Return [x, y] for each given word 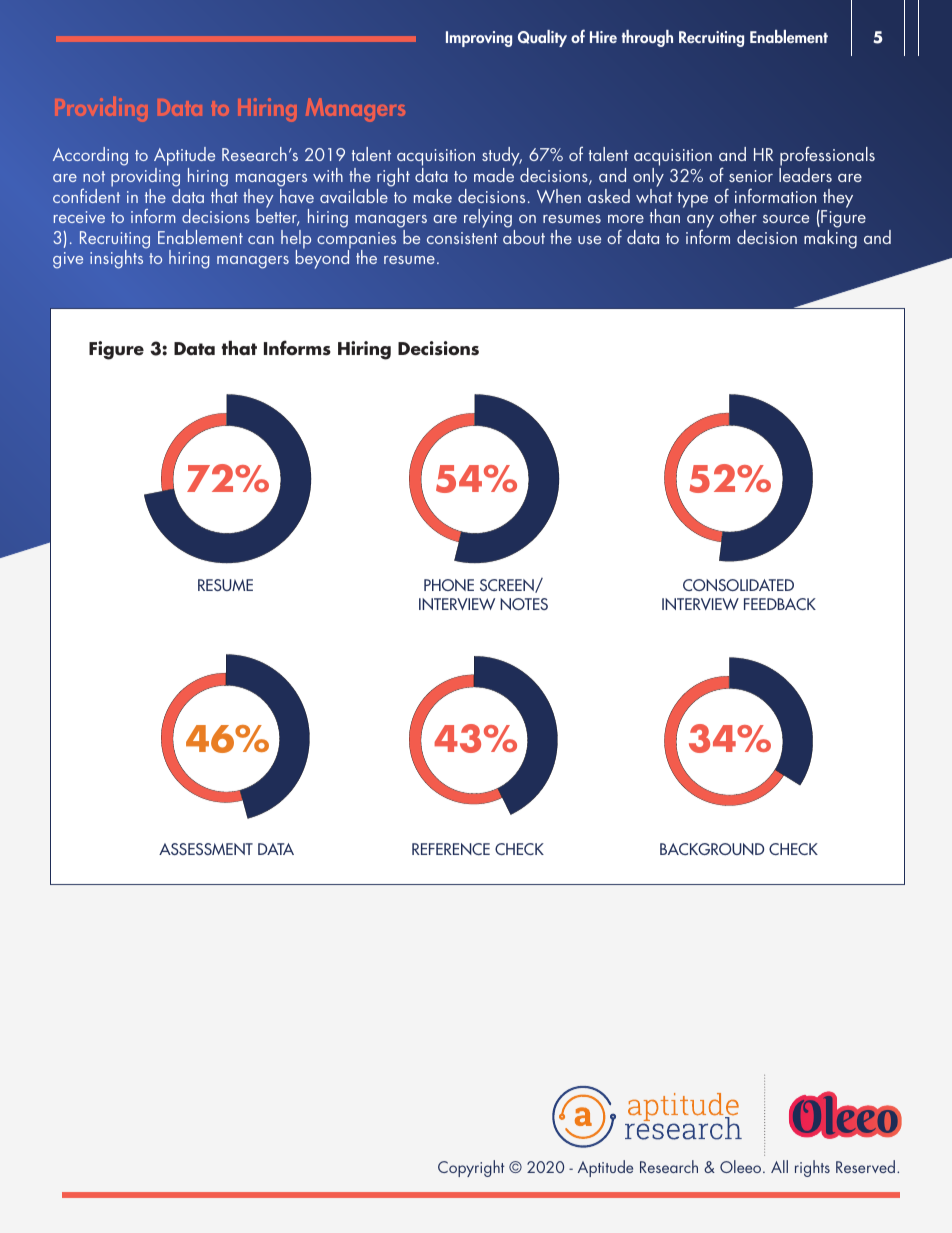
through [647, 38]
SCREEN [508, 586]
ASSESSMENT [206, 849]
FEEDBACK [780, 604]
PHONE [449, 585]
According [90, 156]
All [779, 1166]
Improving [479, 39]
